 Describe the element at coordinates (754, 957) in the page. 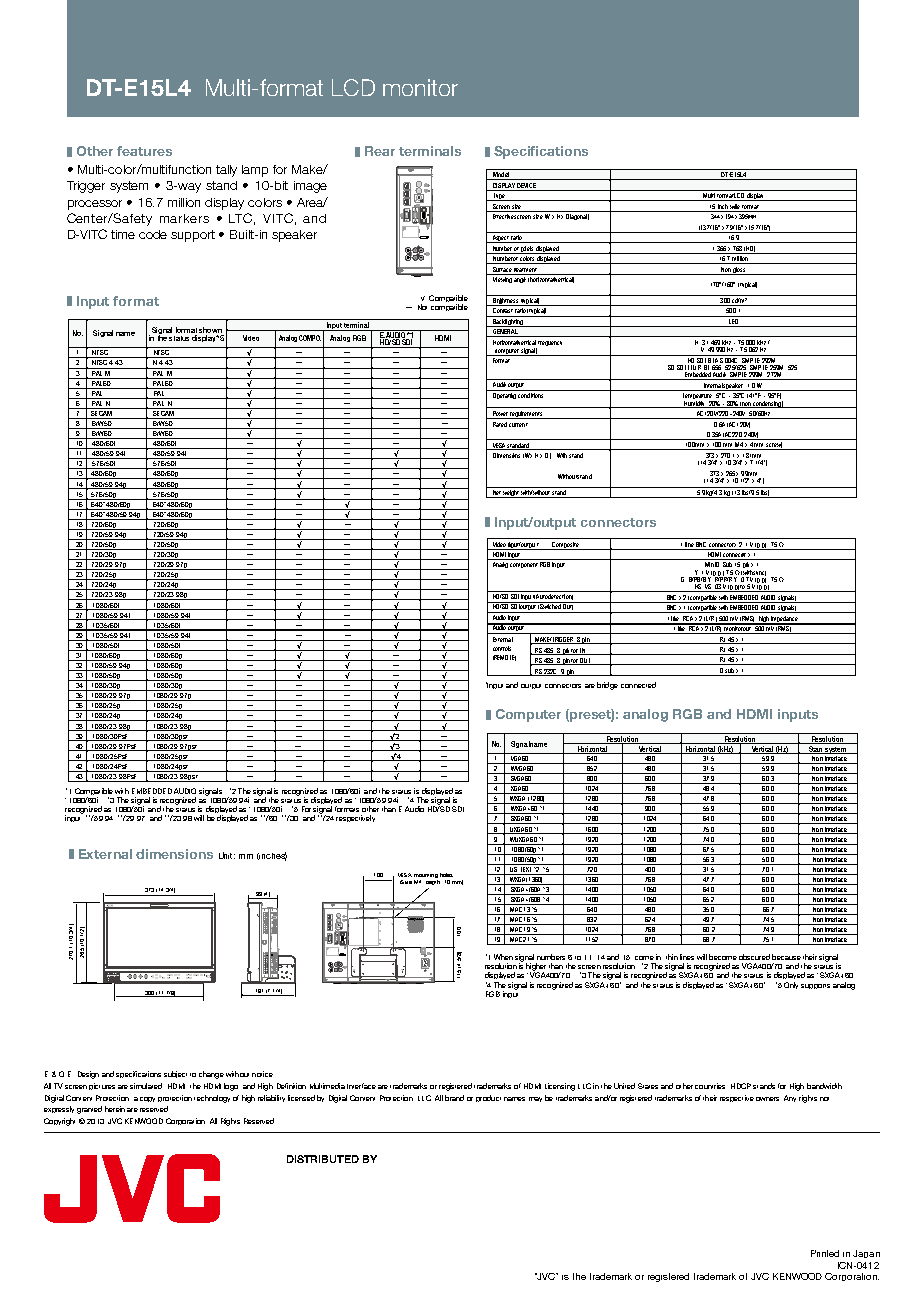

I see `obscured` at that location.
